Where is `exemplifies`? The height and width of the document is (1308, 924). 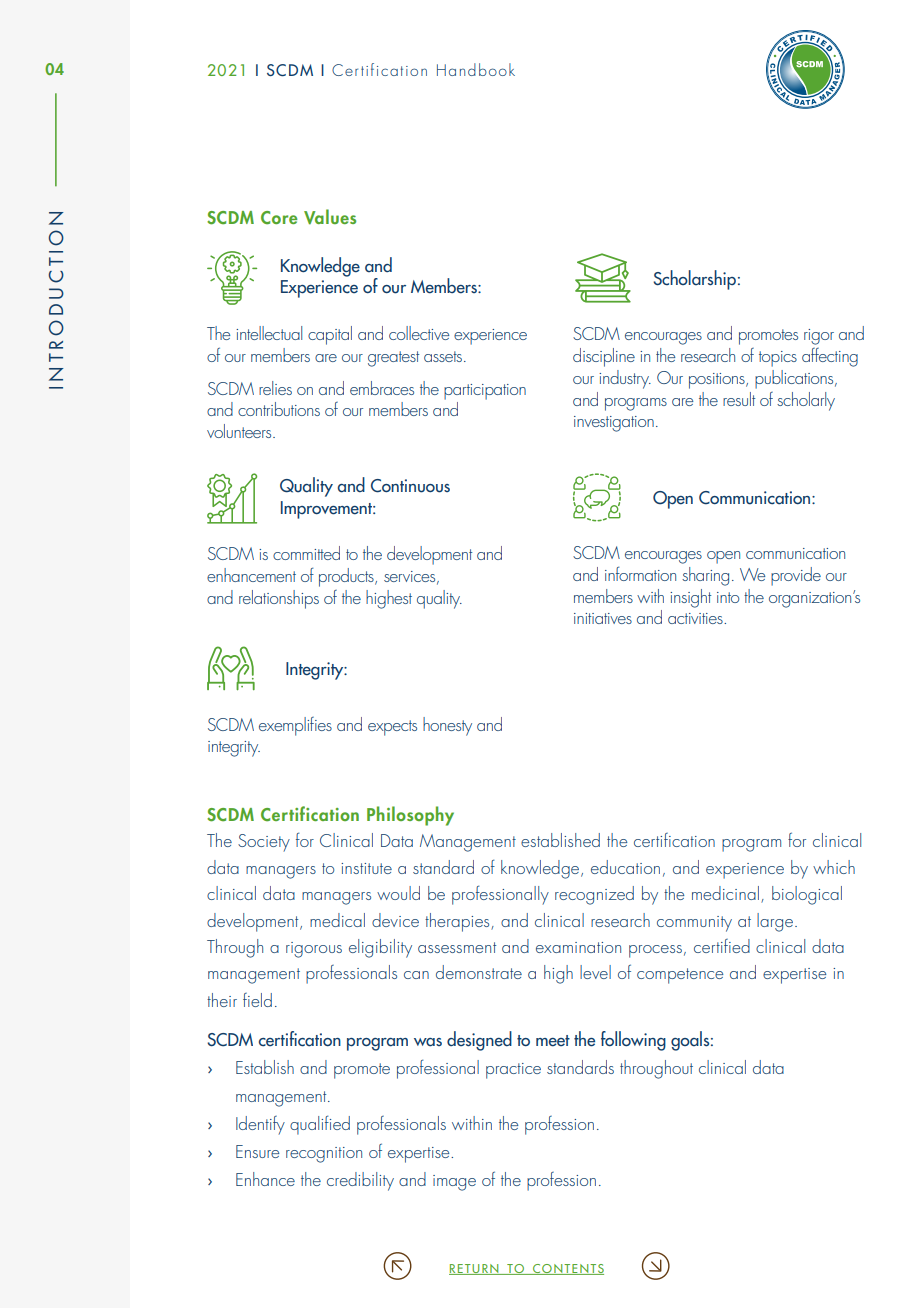 exemplifies is located at coordinates (295, 726).
